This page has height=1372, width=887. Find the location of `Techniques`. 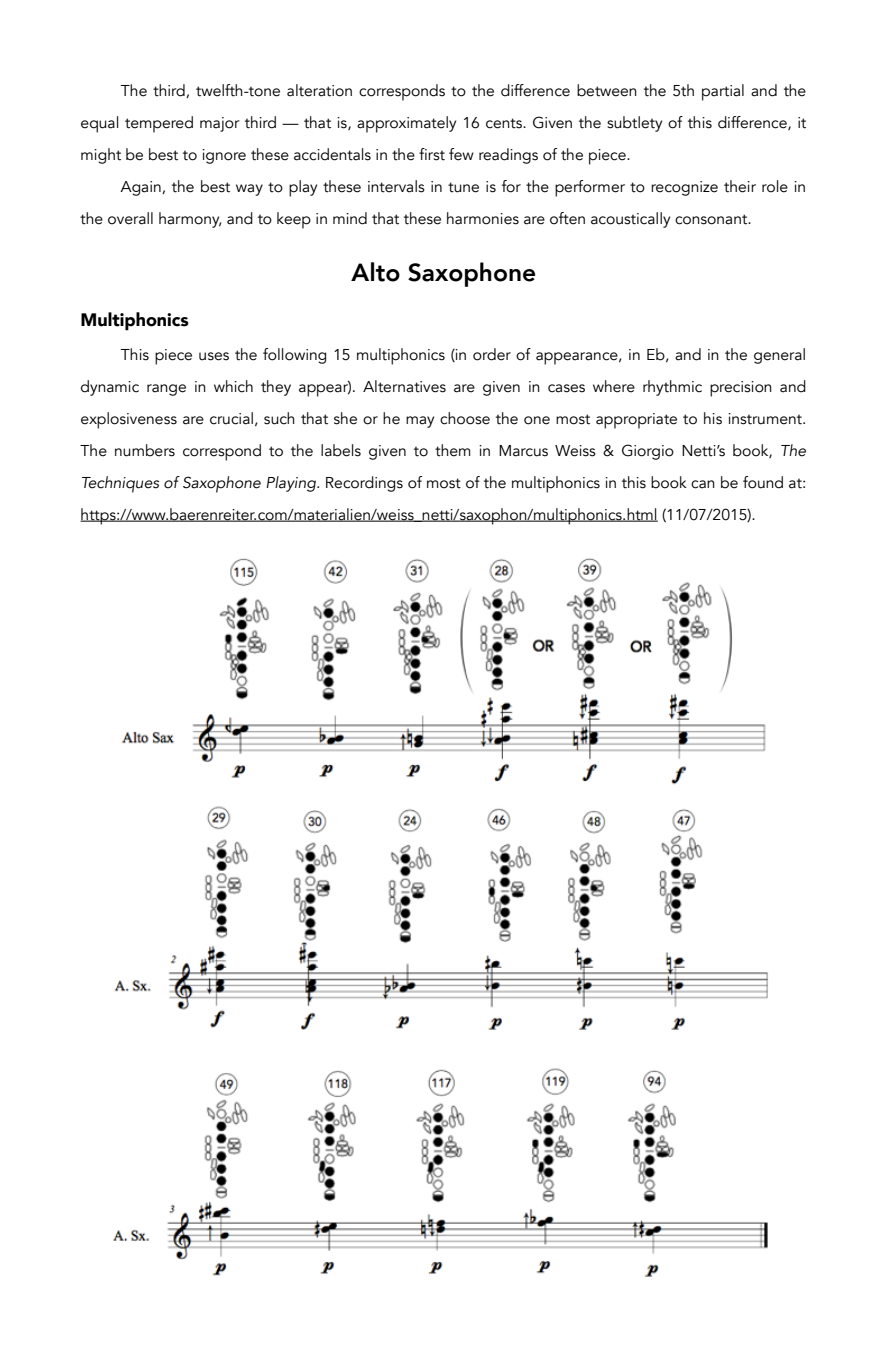

Techniques is located at coordinates (120, 484).
